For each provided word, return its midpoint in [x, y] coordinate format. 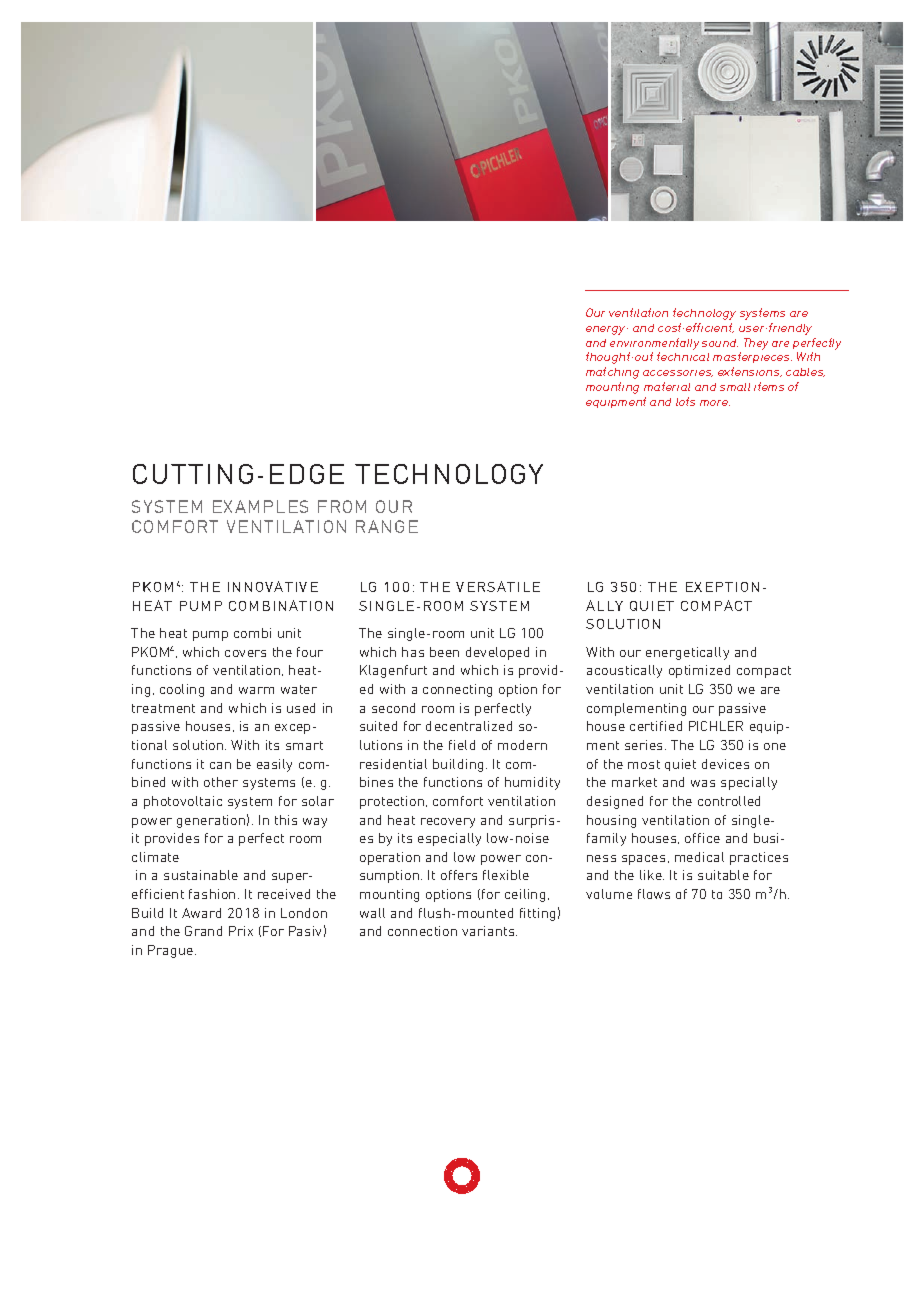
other [221, 782]
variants [489, 931]
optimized [699, 671]
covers [245, 653]
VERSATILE [498, 586]
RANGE [387, 526]
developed [497, 653]
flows [654, 894]
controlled [729, 801]
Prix [241, 931]
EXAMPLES [260, 506]
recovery [448, 823]
